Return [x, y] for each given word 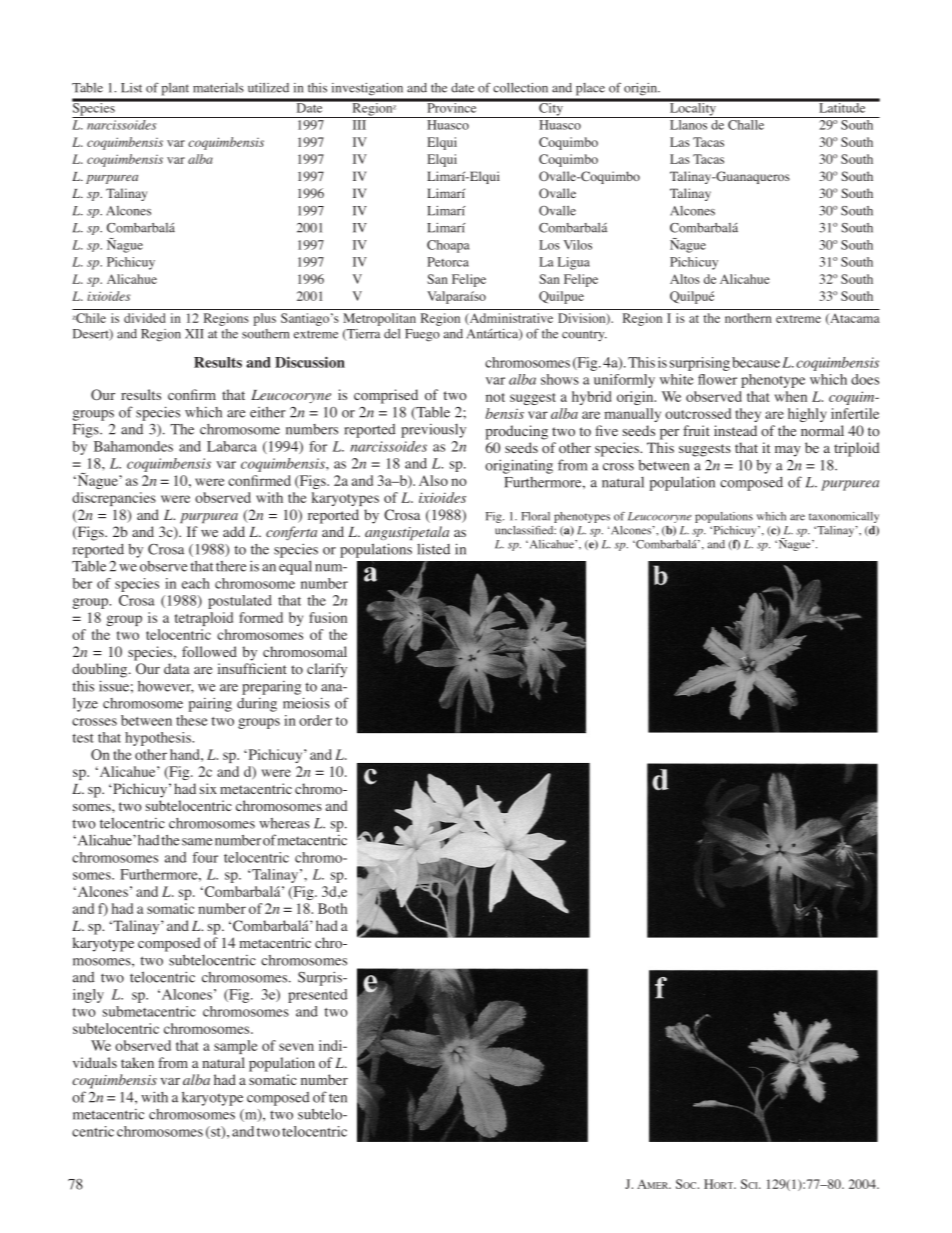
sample [236, 1047]
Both [332, 908]
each [196, 583]
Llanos [688, 125]
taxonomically [844, 517]
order [315, 720]
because [756, 362]
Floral [535, 516]
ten [338, 1098]
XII [194, 334]
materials [218, 88]
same [197, 842]
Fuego [422, 335]
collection [520, 88]
